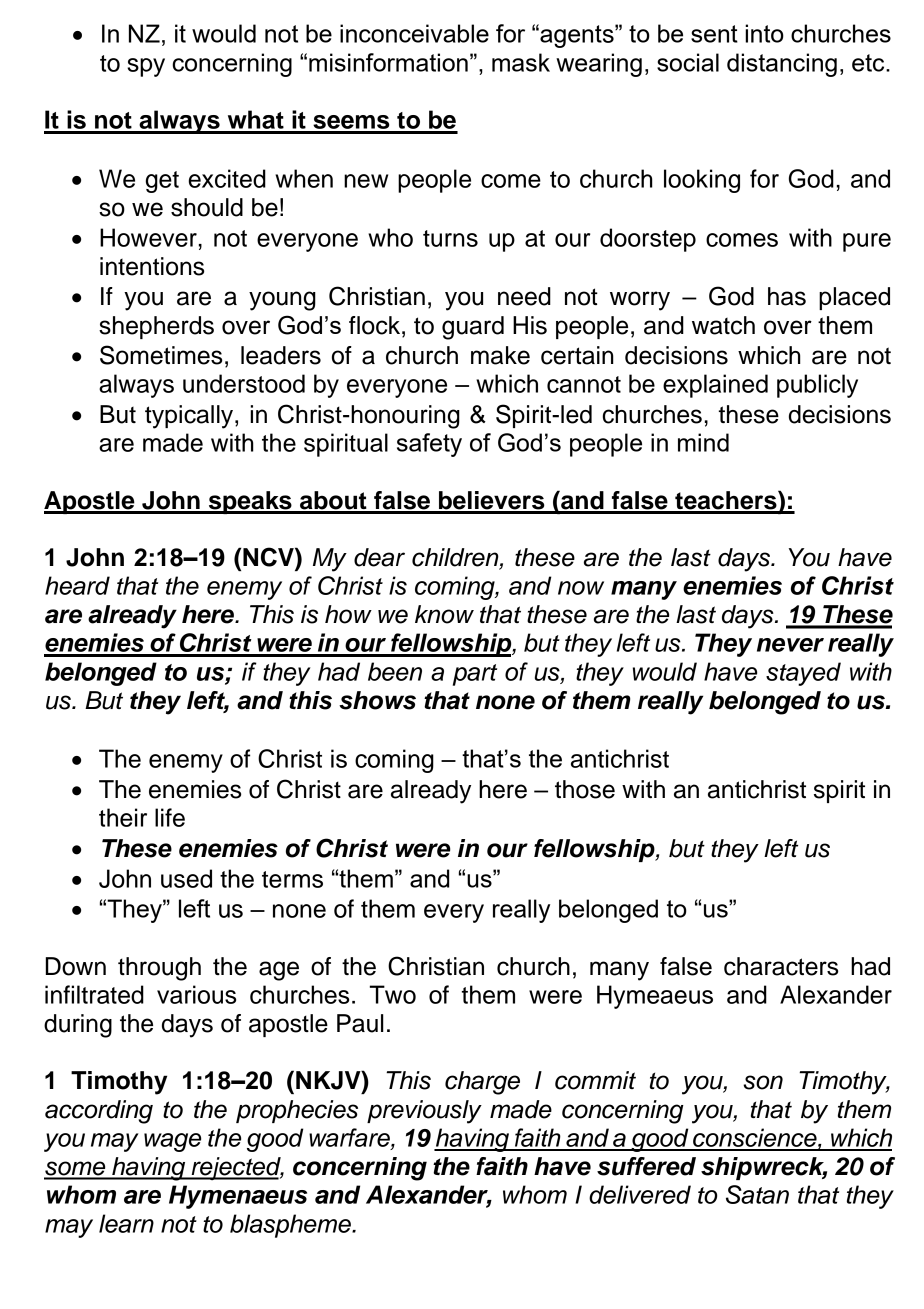 The height and width of the screenshot is (1309, 924). I want to click on learn, so click(126, 1223).
